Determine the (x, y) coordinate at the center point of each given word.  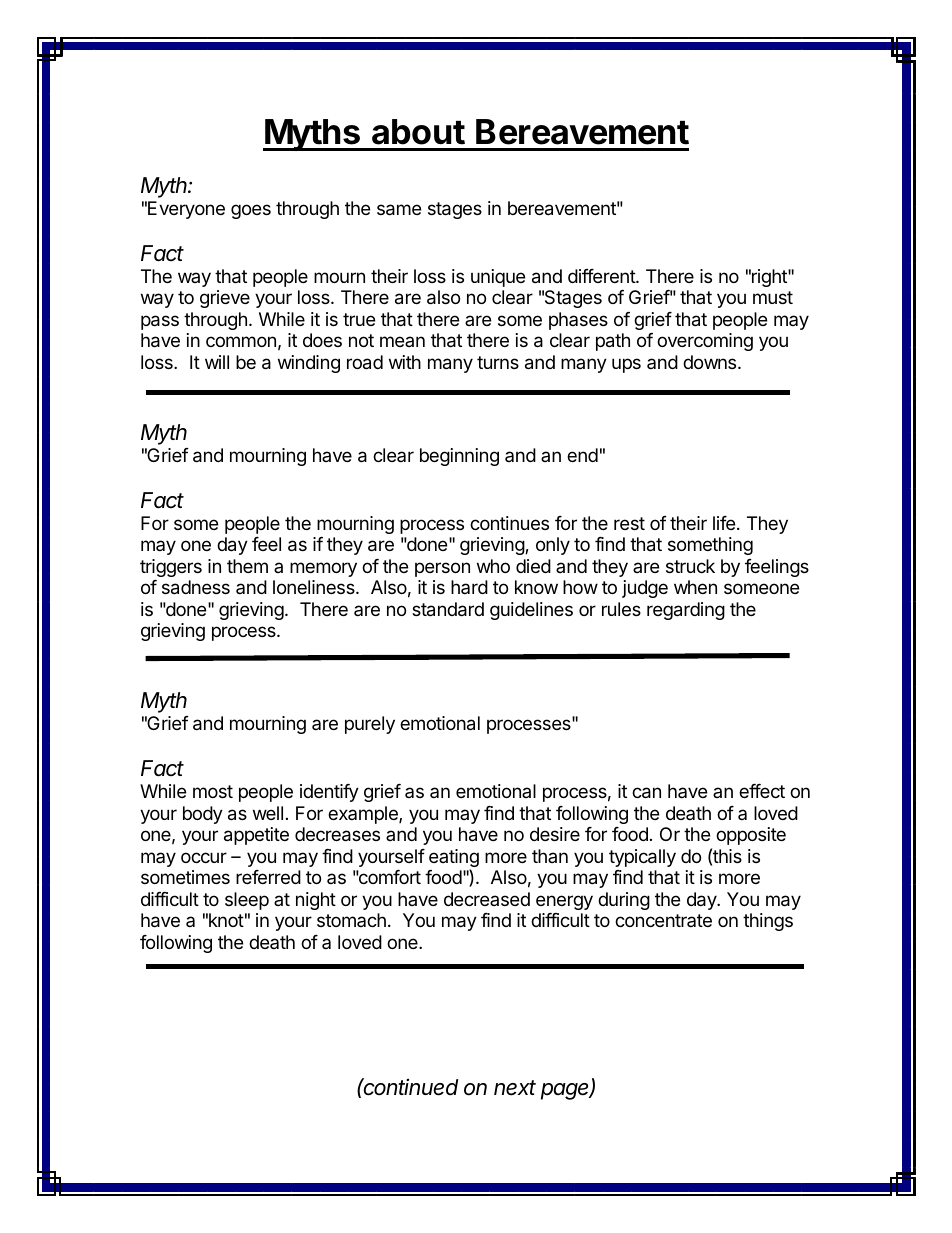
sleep (247, 901)
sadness (196, 587)
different (602, 276)
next (515, 1088)
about (418, 132)
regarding (686, 611)
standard (448, 609)
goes (251, 211)
